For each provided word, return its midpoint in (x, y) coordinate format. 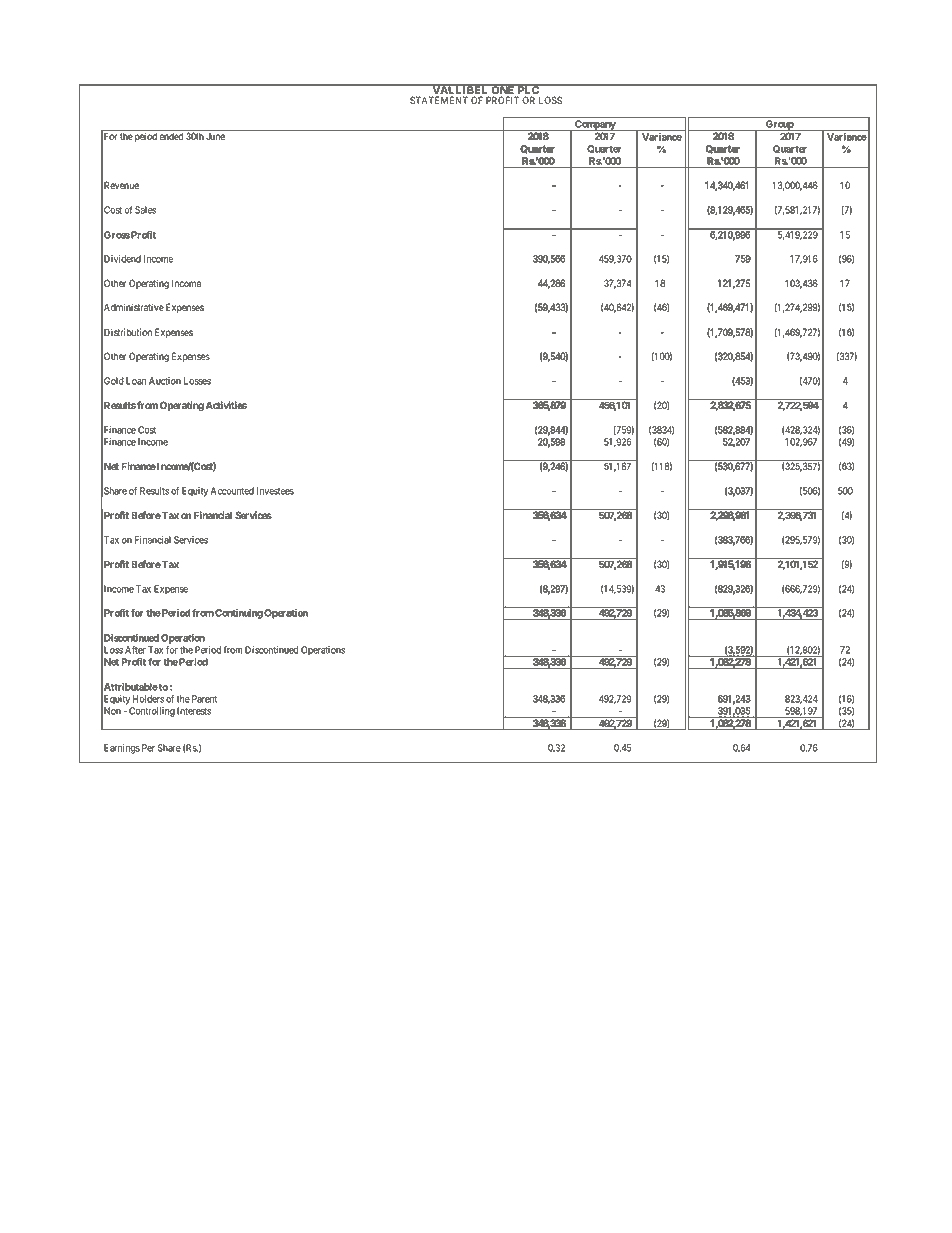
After (135, 650)
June (215, 136)
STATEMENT (439, 100)
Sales (145, 210)
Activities (226, 405)
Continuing (239, 614)
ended (171, 136)
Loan (136, 381)
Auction (165, 381)
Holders (148, 699)
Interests (194, 711)
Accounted (232, 491)
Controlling (152, 712)
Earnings (122, 749)
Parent (204, 699)
